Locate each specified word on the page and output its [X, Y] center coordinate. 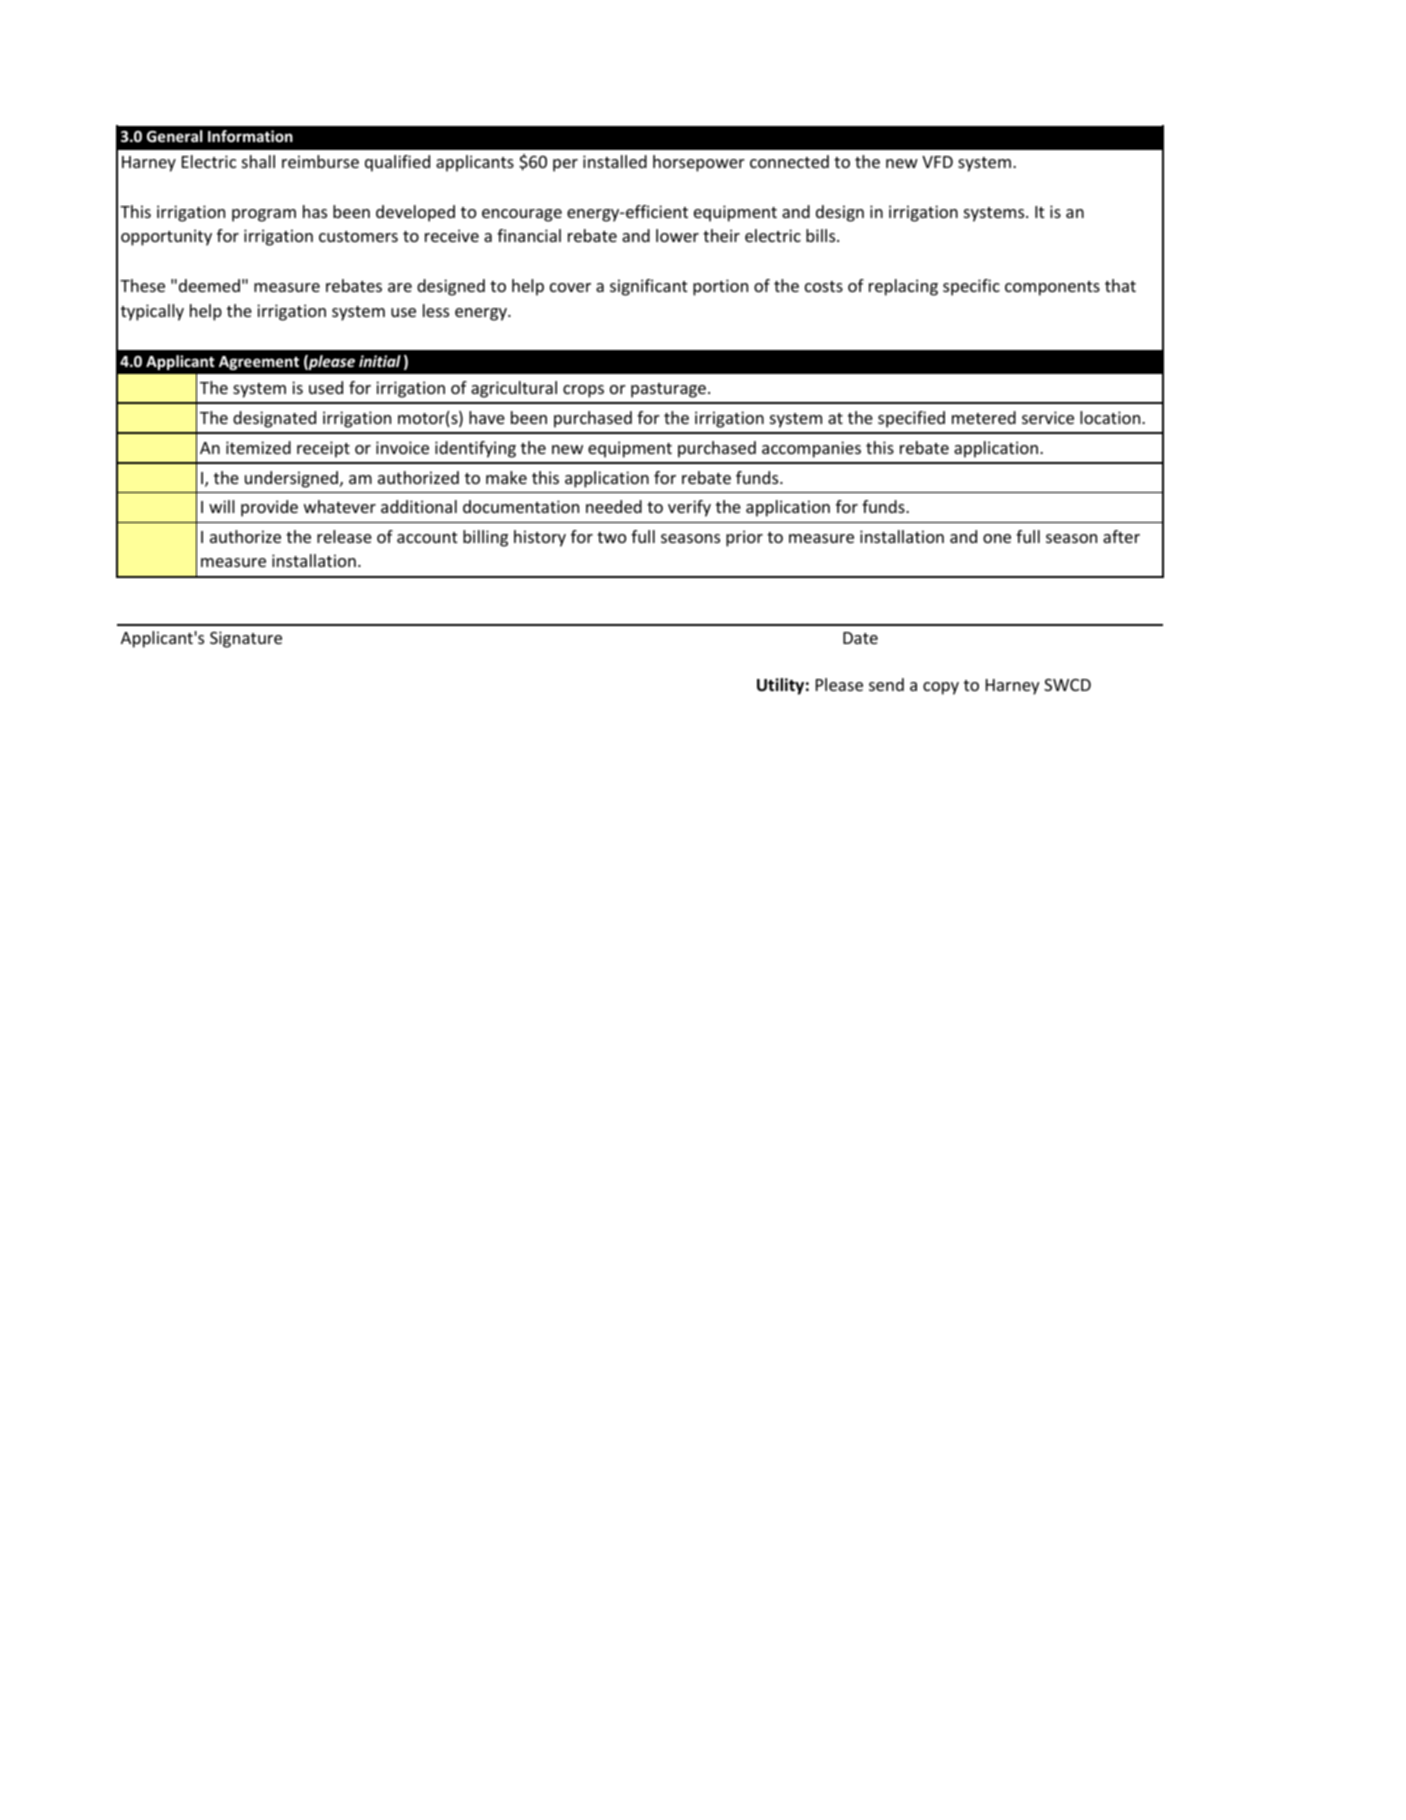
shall [258, 161]
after [1121, 536]
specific [971, 287]
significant [648, 287]
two [611, 537]
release [344, 536]
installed [615, 161]
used [326, 387]
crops [583, 391]
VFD [937, 162]
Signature [246, 639]
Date [860, 638]
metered [984, 417]
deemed [209, 285]
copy [941, 688]
